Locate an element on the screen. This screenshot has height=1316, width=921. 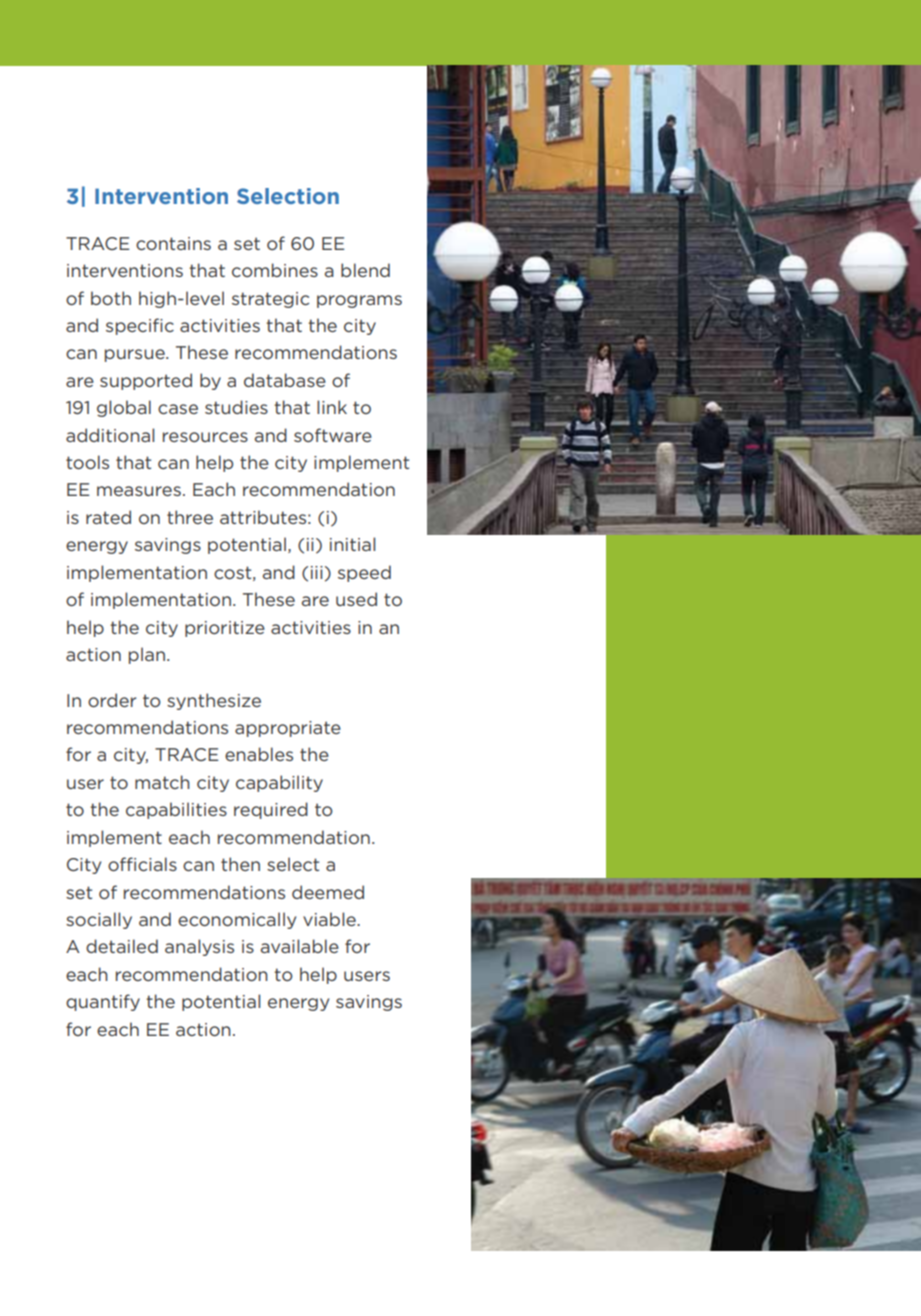
order is located at coordinates (112, 700).
